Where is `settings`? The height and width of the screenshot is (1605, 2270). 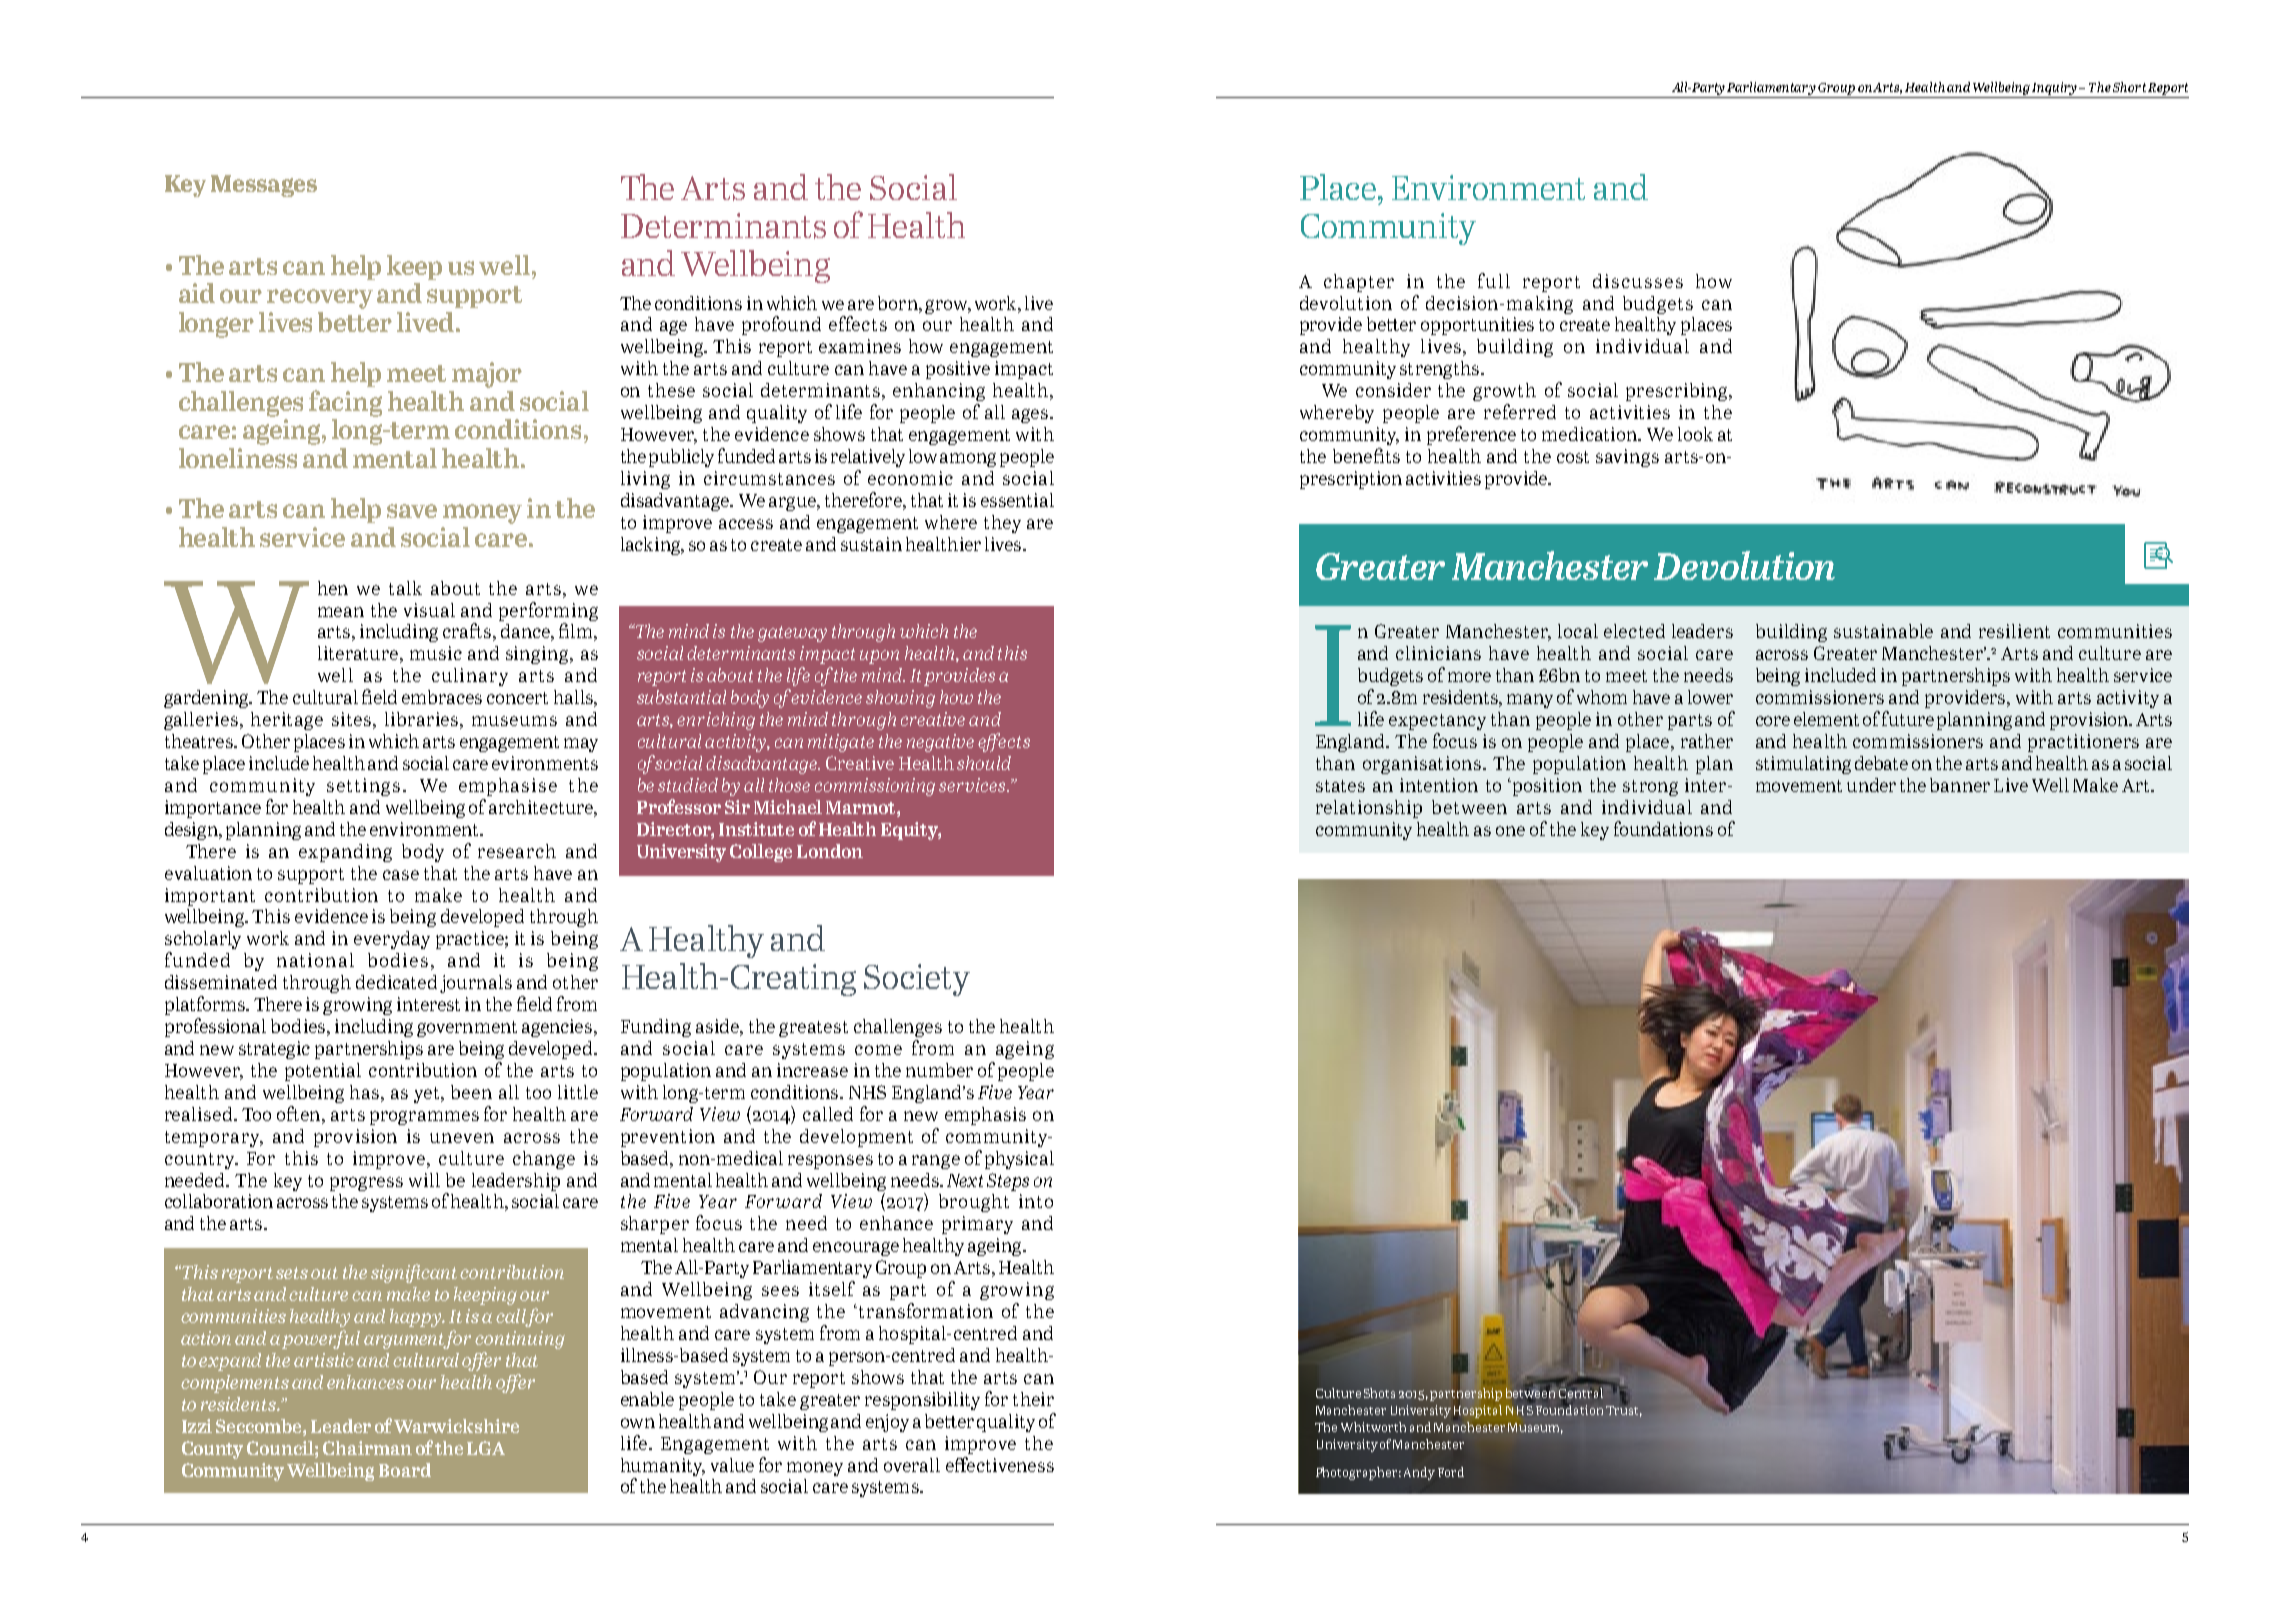
settings is located at coordinates (363, 787).
